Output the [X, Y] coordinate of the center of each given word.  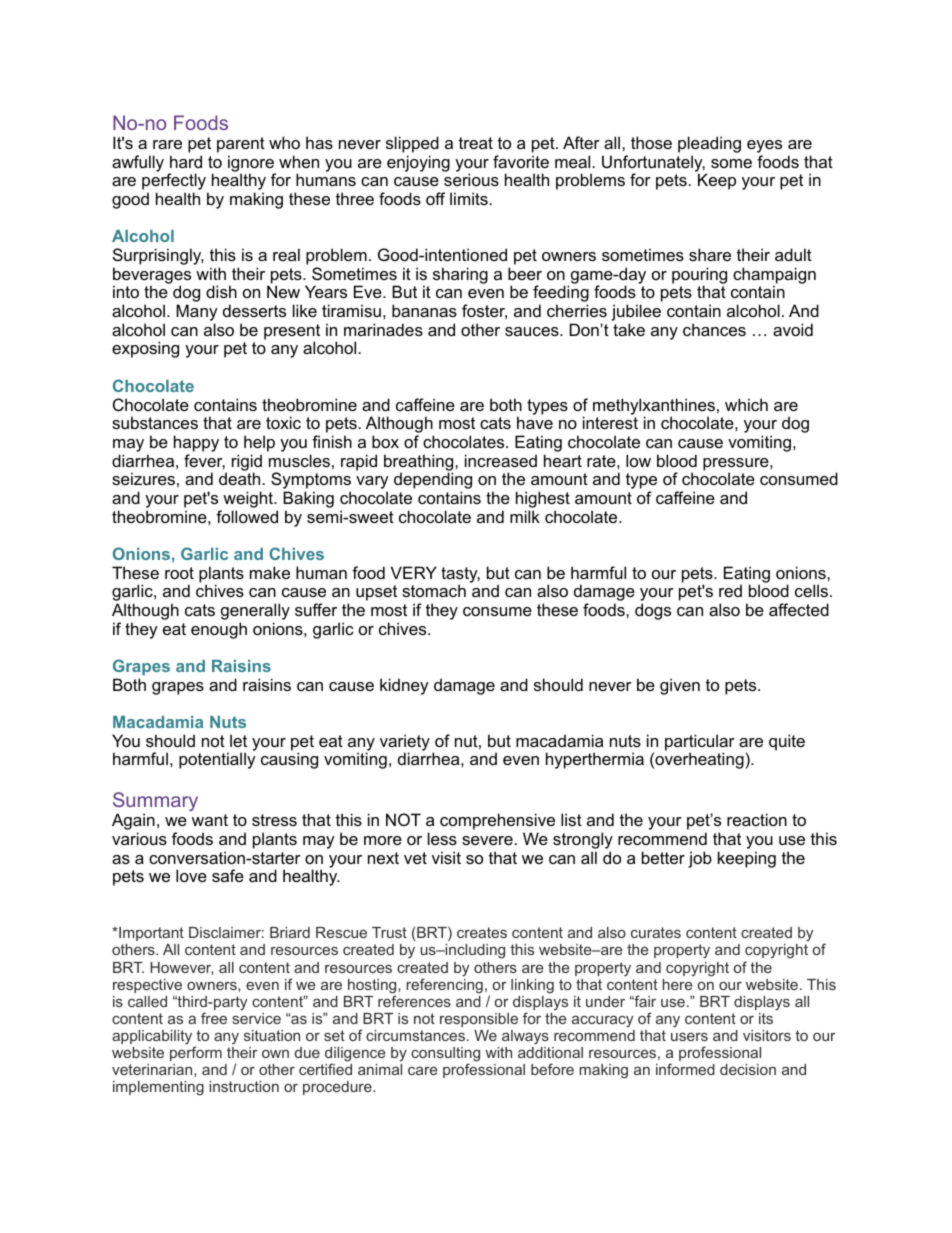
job [700, 859]
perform [196, 1053]
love [191, 875]
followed [247, 516]
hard [186, 161]
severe [487, 840]
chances [714, 329]
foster [484, 311]
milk [525, 516]
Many [197, 314]
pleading [709, 146]
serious [471, 179]
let [238, 740]
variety [405, 743]
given [680, 686]
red [730, 590]
